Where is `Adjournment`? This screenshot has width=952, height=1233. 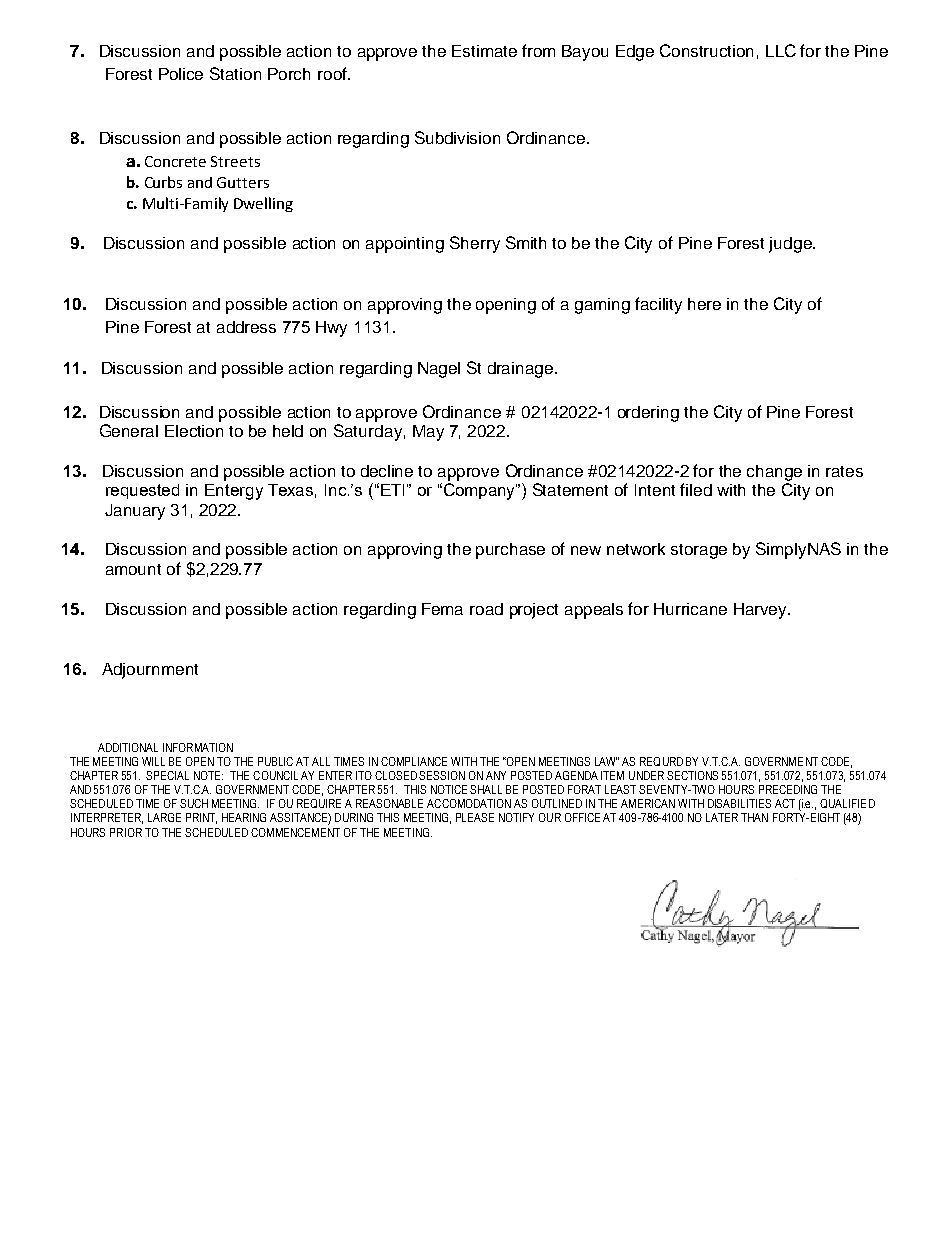
Adjournment is located at coordinates (150, 671).
